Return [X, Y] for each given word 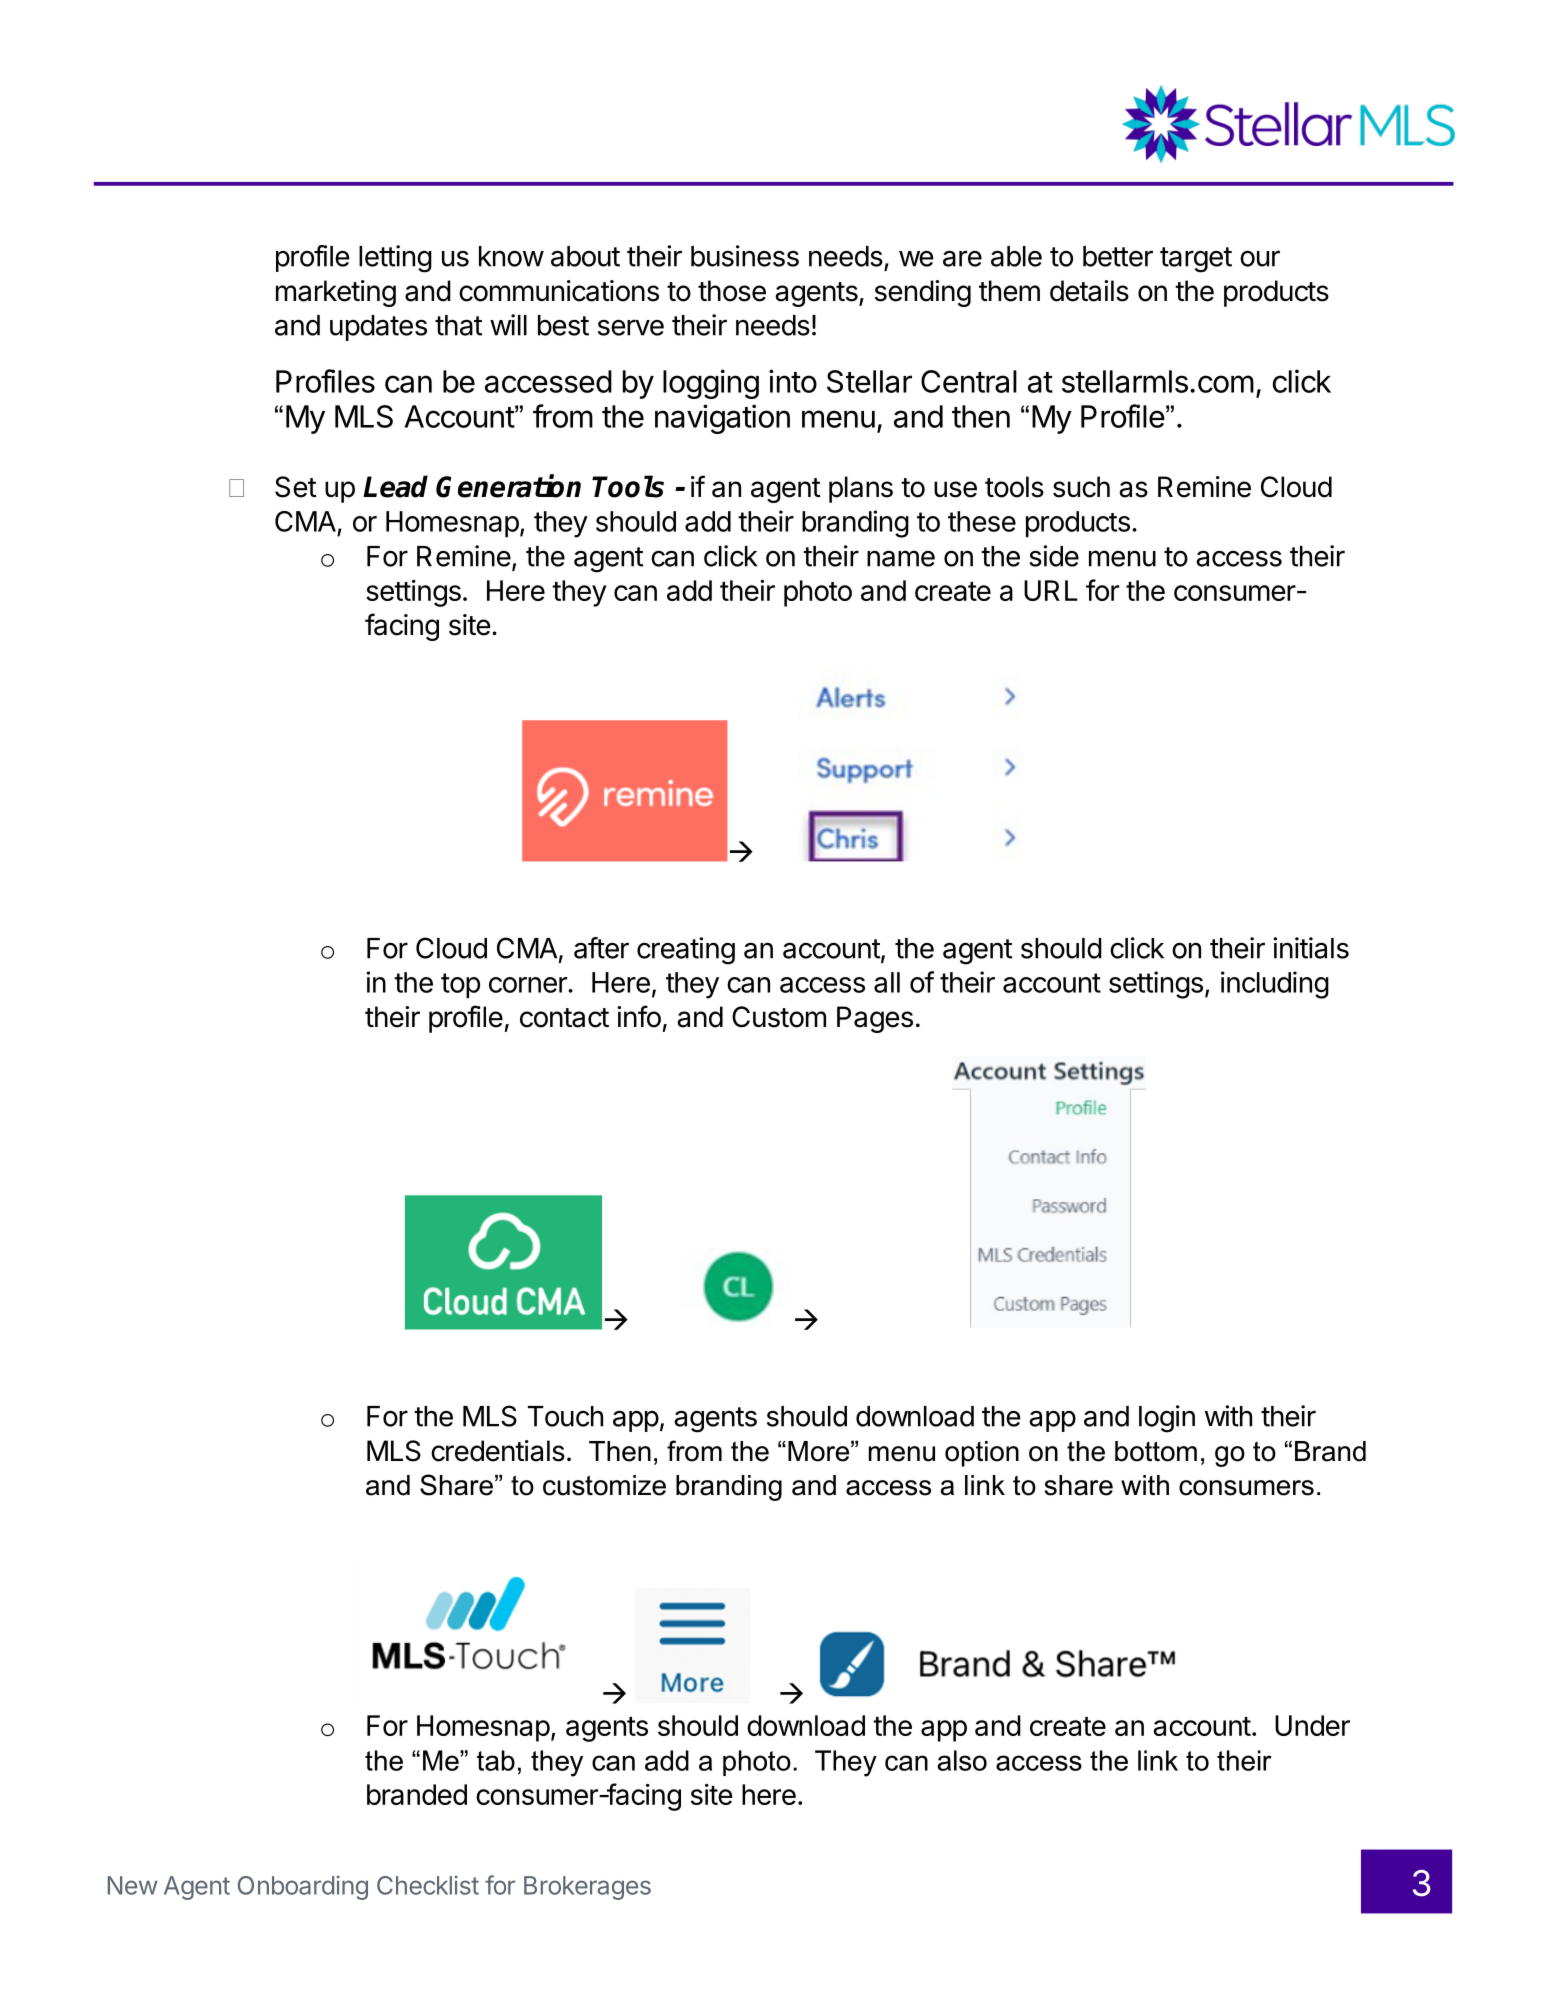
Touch [565, 1416]
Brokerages [587, 1888]
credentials [498, 1451]
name [901, 558]
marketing [336, 293]
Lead [395, 486]
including [1275, 985]
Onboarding [303, 1888]
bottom [1156, 1451]
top [460, 986]
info [639, 1016]
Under [1312, 1725]
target [1196, 260]
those [732, 291]
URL [1051, 590]
